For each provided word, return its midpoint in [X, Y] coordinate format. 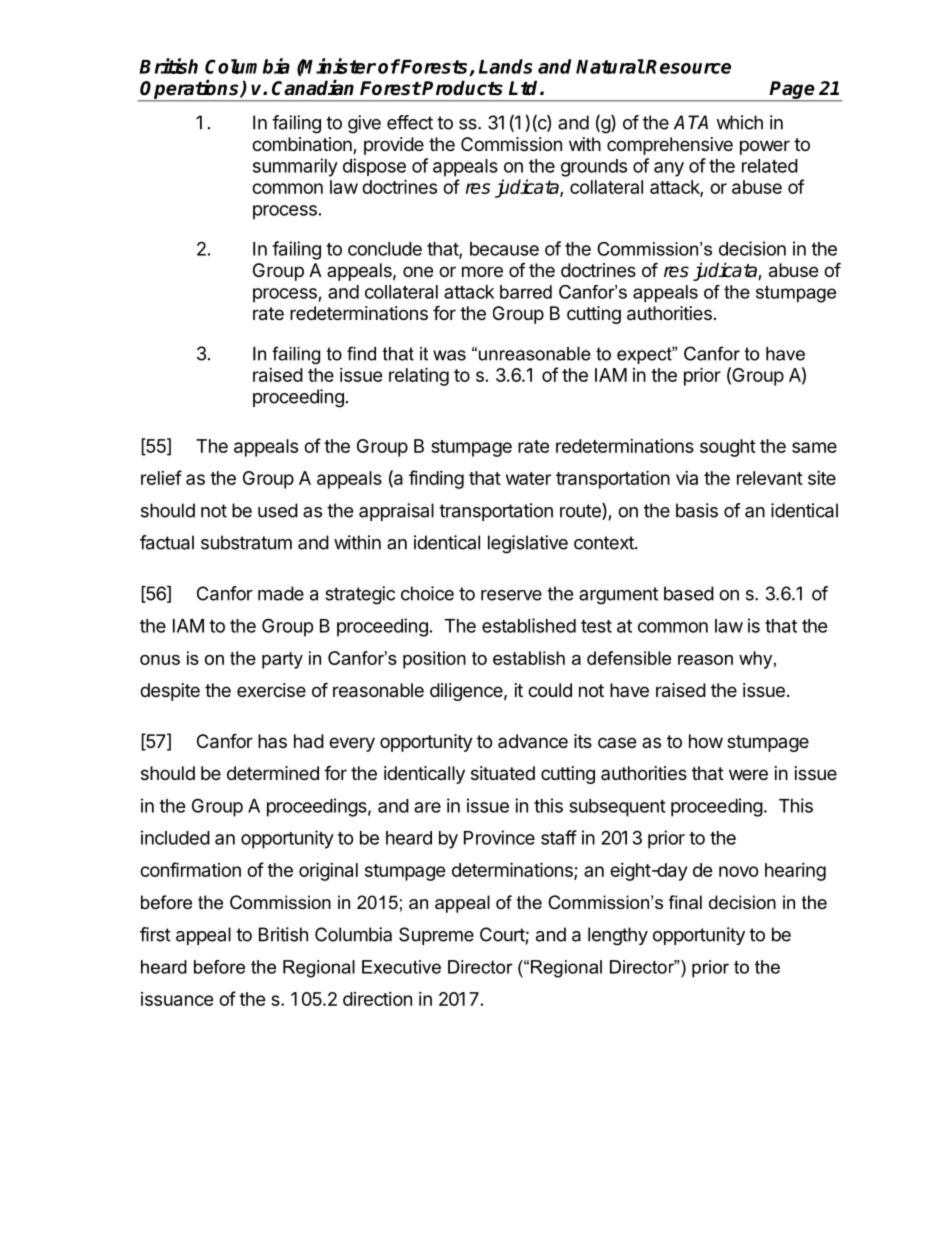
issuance [177, 999]
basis [697, 510]
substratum [246, 542]
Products [462, 88]
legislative [528, 544]
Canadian [313, 88]
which [739, 122]
